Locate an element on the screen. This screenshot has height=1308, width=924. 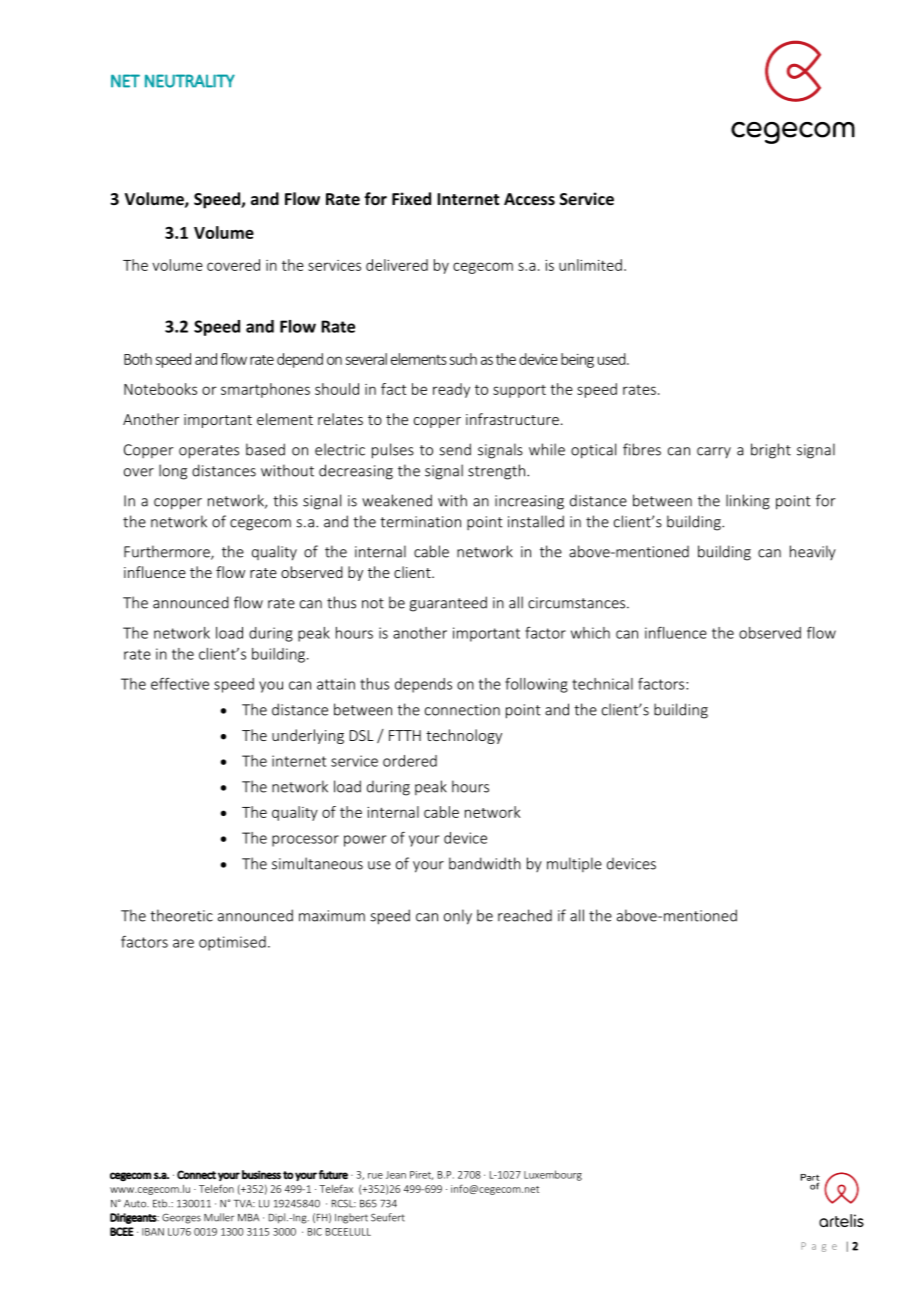
guaranteed is located at coordinates (448, 604).
